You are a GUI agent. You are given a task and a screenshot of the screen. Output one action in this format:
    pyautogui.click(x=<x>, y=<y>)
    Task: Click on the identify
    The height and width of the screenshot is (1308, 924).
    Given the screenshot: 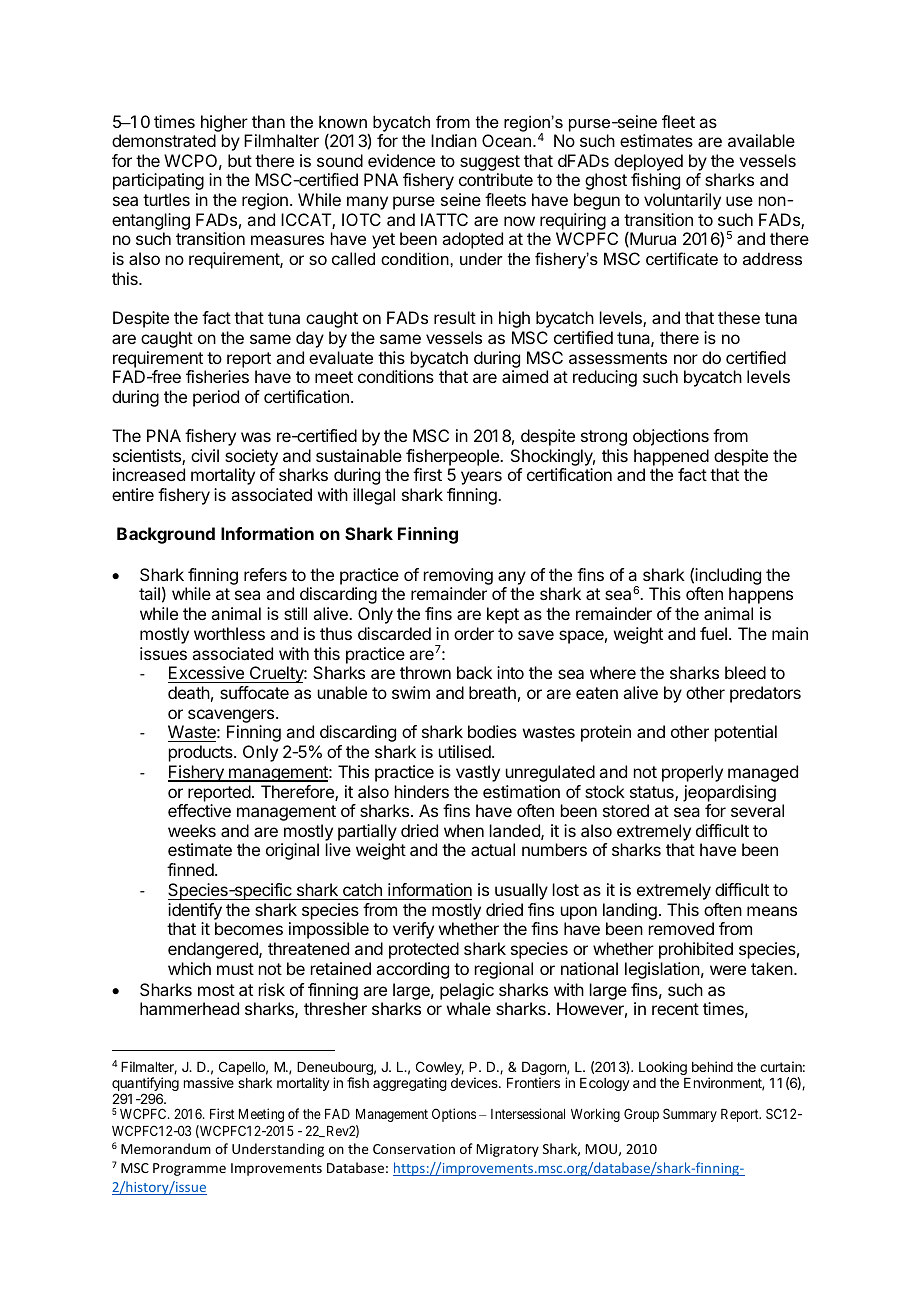 What is the action you would take?
    pyautogui.click(x=195, y=913)
